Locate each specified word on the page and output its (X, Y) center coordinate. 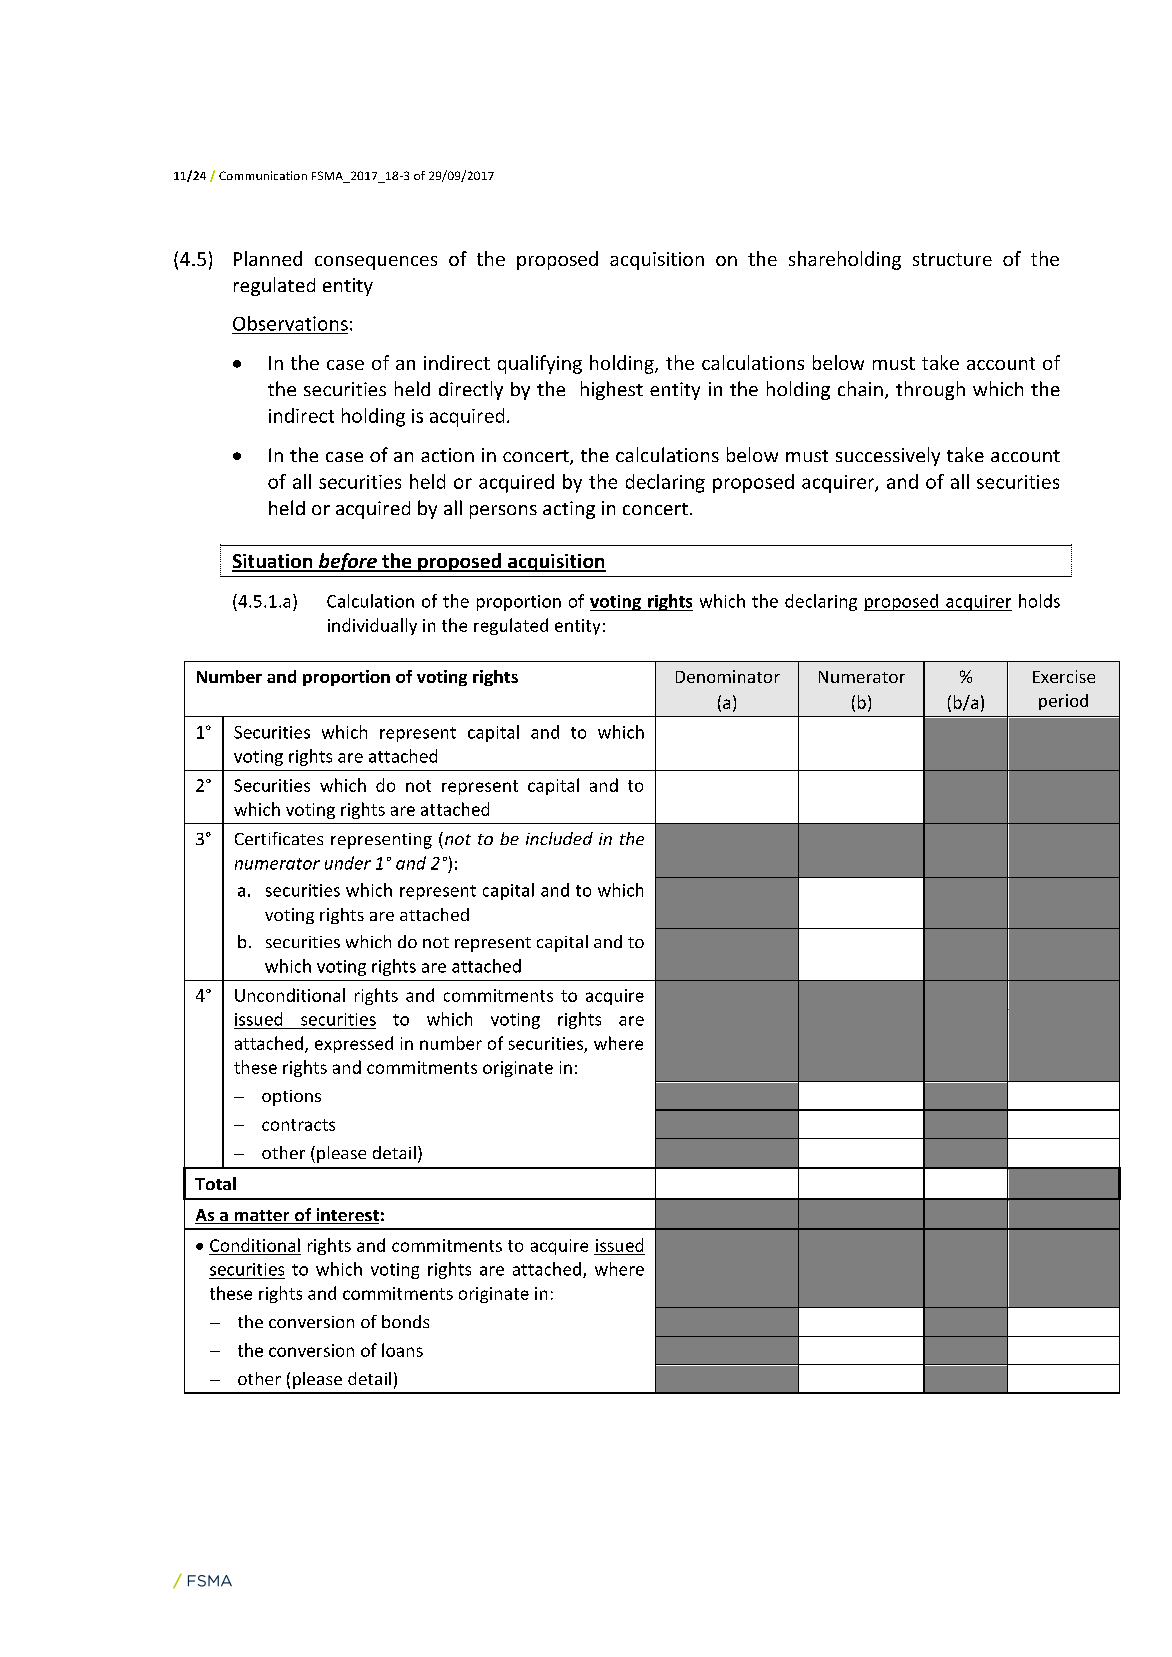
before (347, 562)
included (559, 838)
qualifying (540, 364)
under (348, 863)
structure (952, 259)
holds (1039, 601)
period (1063, 702)
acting (569, 510)
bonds (405, 1321)
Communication (263, 175)
